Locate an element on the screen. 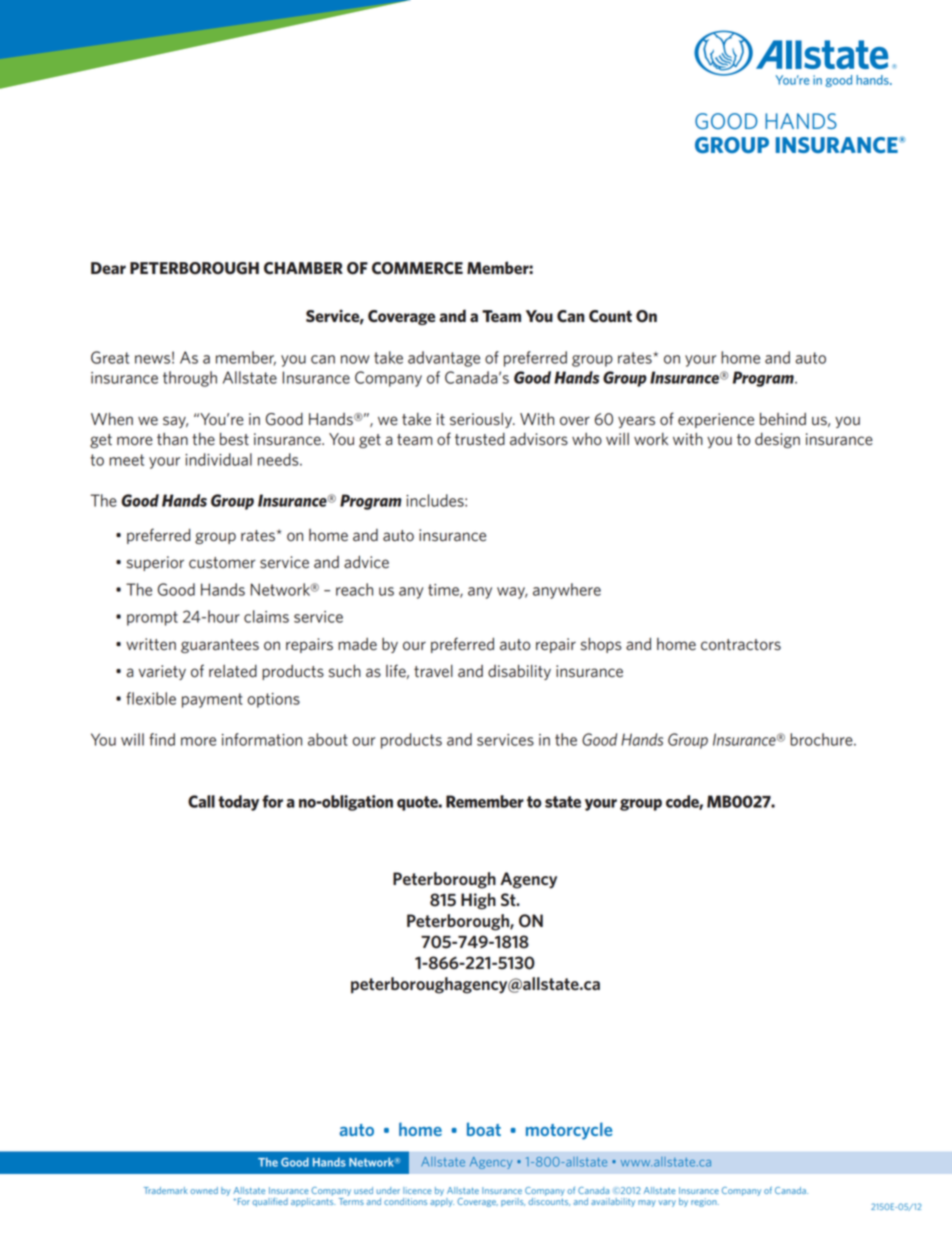 Image resolution: width=952 pixels, height=1233 pixels. customer is located at coordinates (222, 563).
